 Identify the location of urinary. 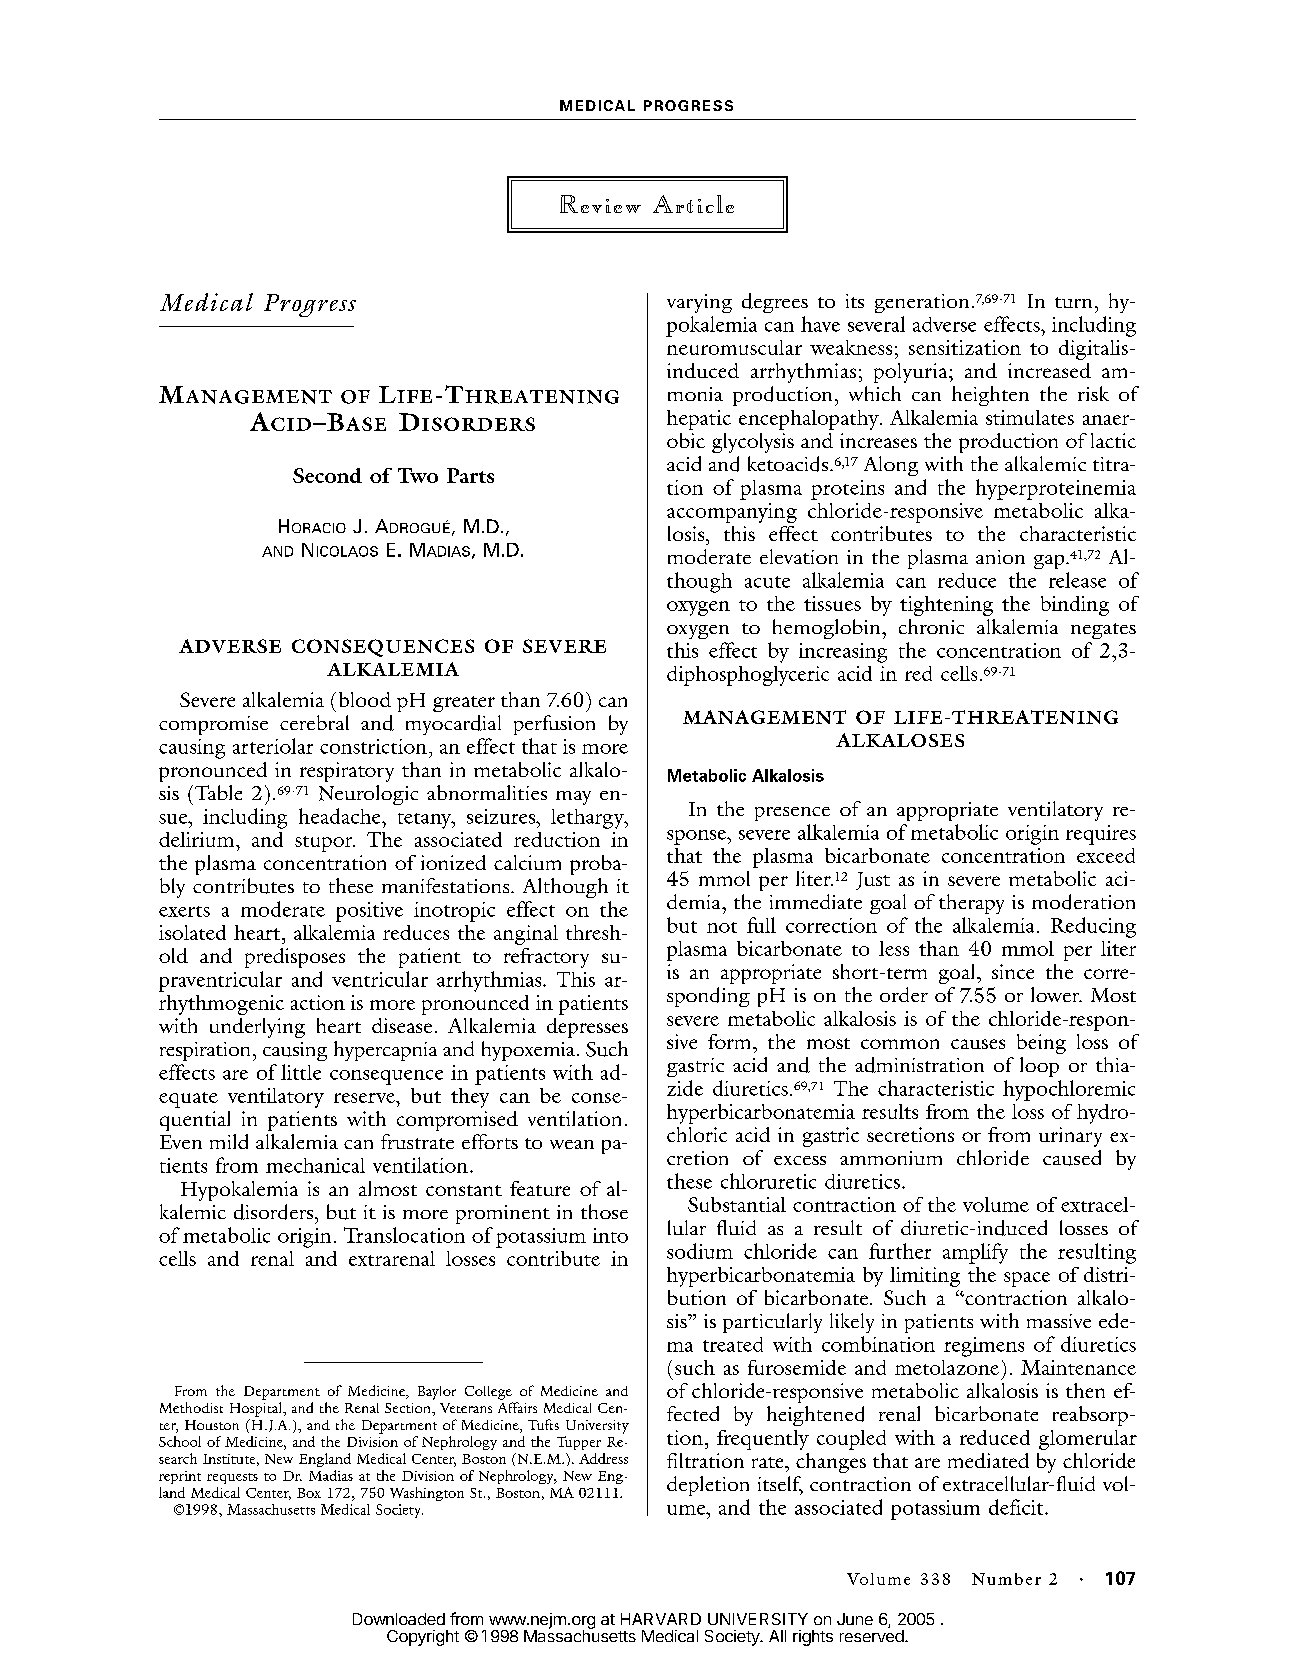
(1070, 1137).
